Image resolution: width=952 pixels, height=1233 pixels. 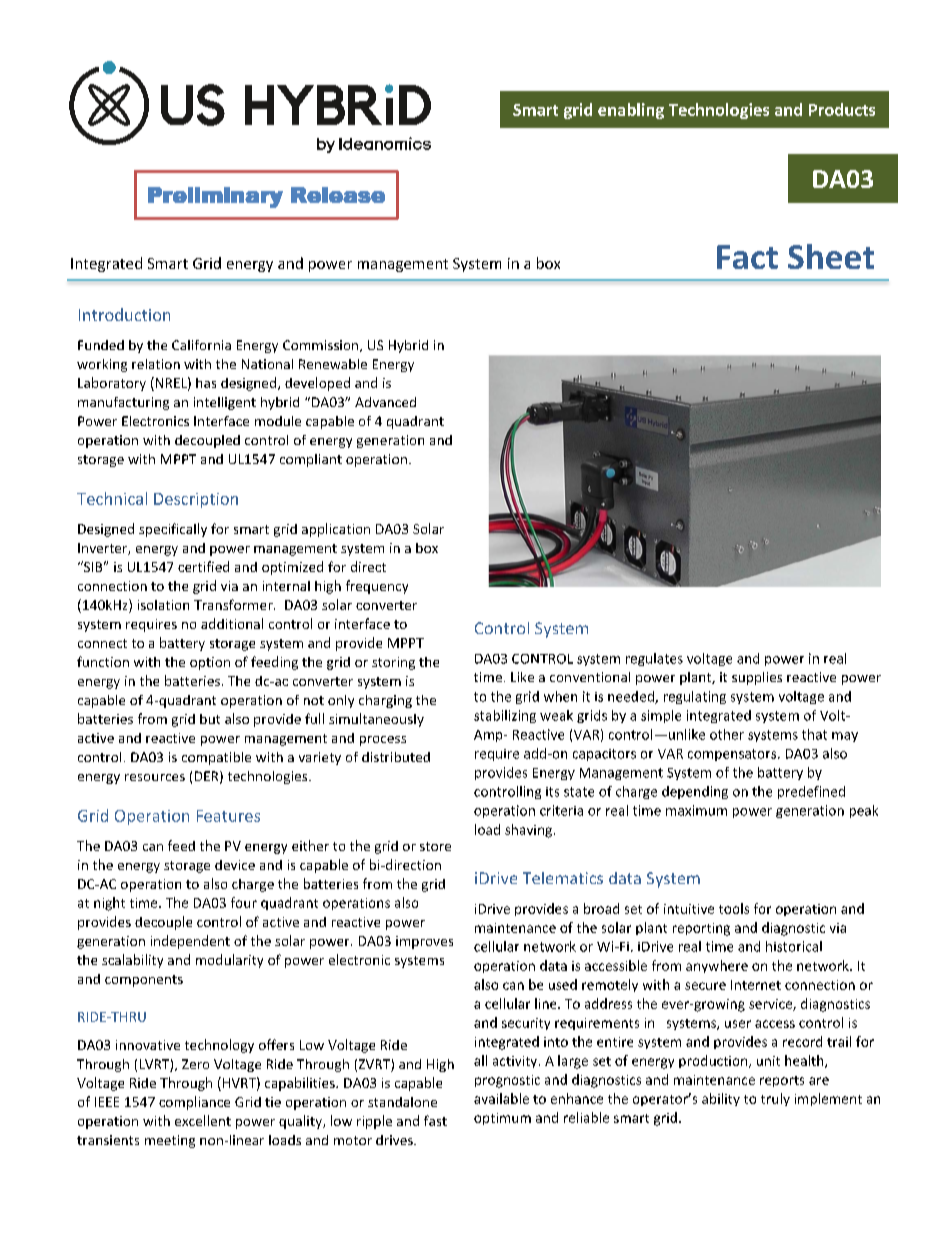 I want to click on additional, so click(x=232, y=623).
